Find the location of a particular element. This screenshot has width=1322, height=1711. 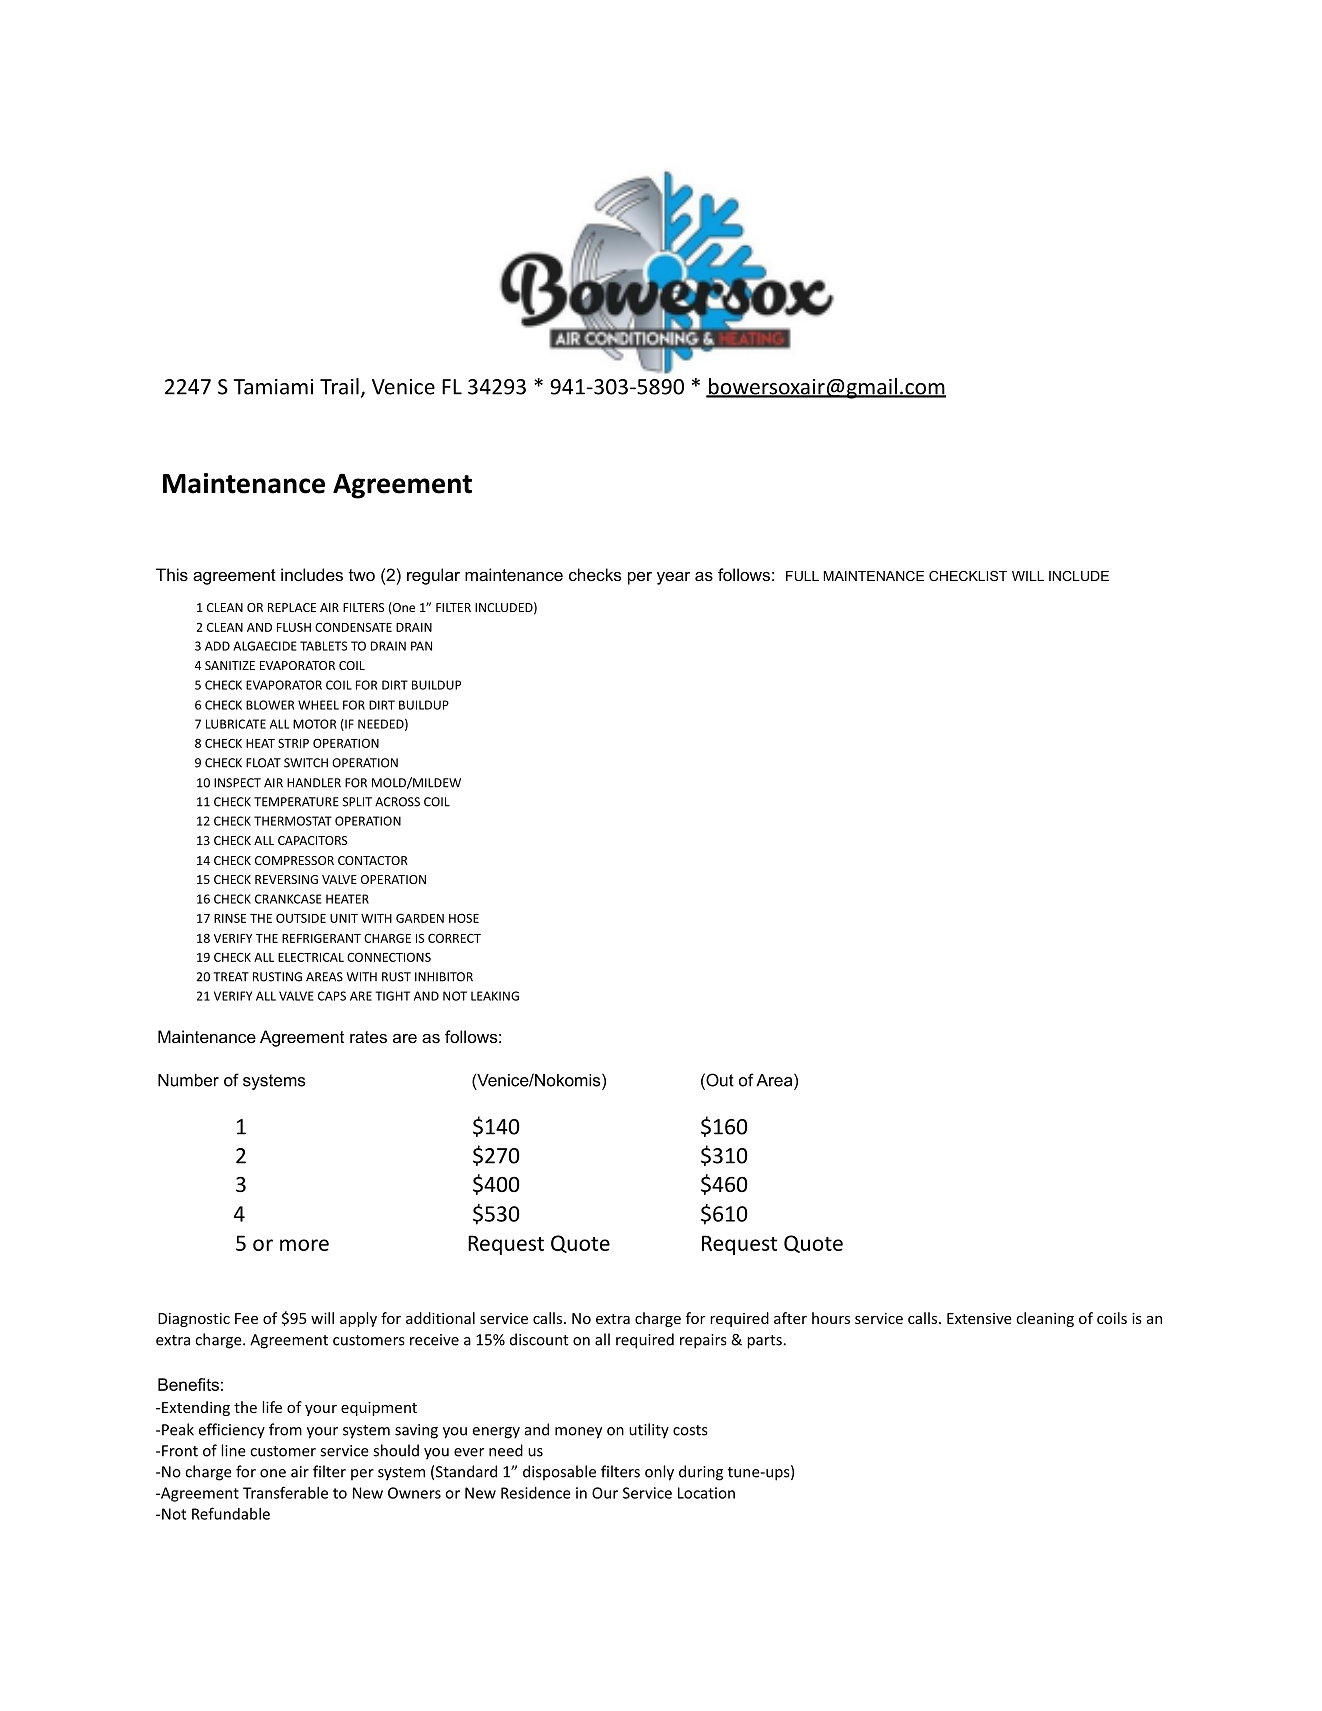

Transferable is located at coordinates (285, 1492).
